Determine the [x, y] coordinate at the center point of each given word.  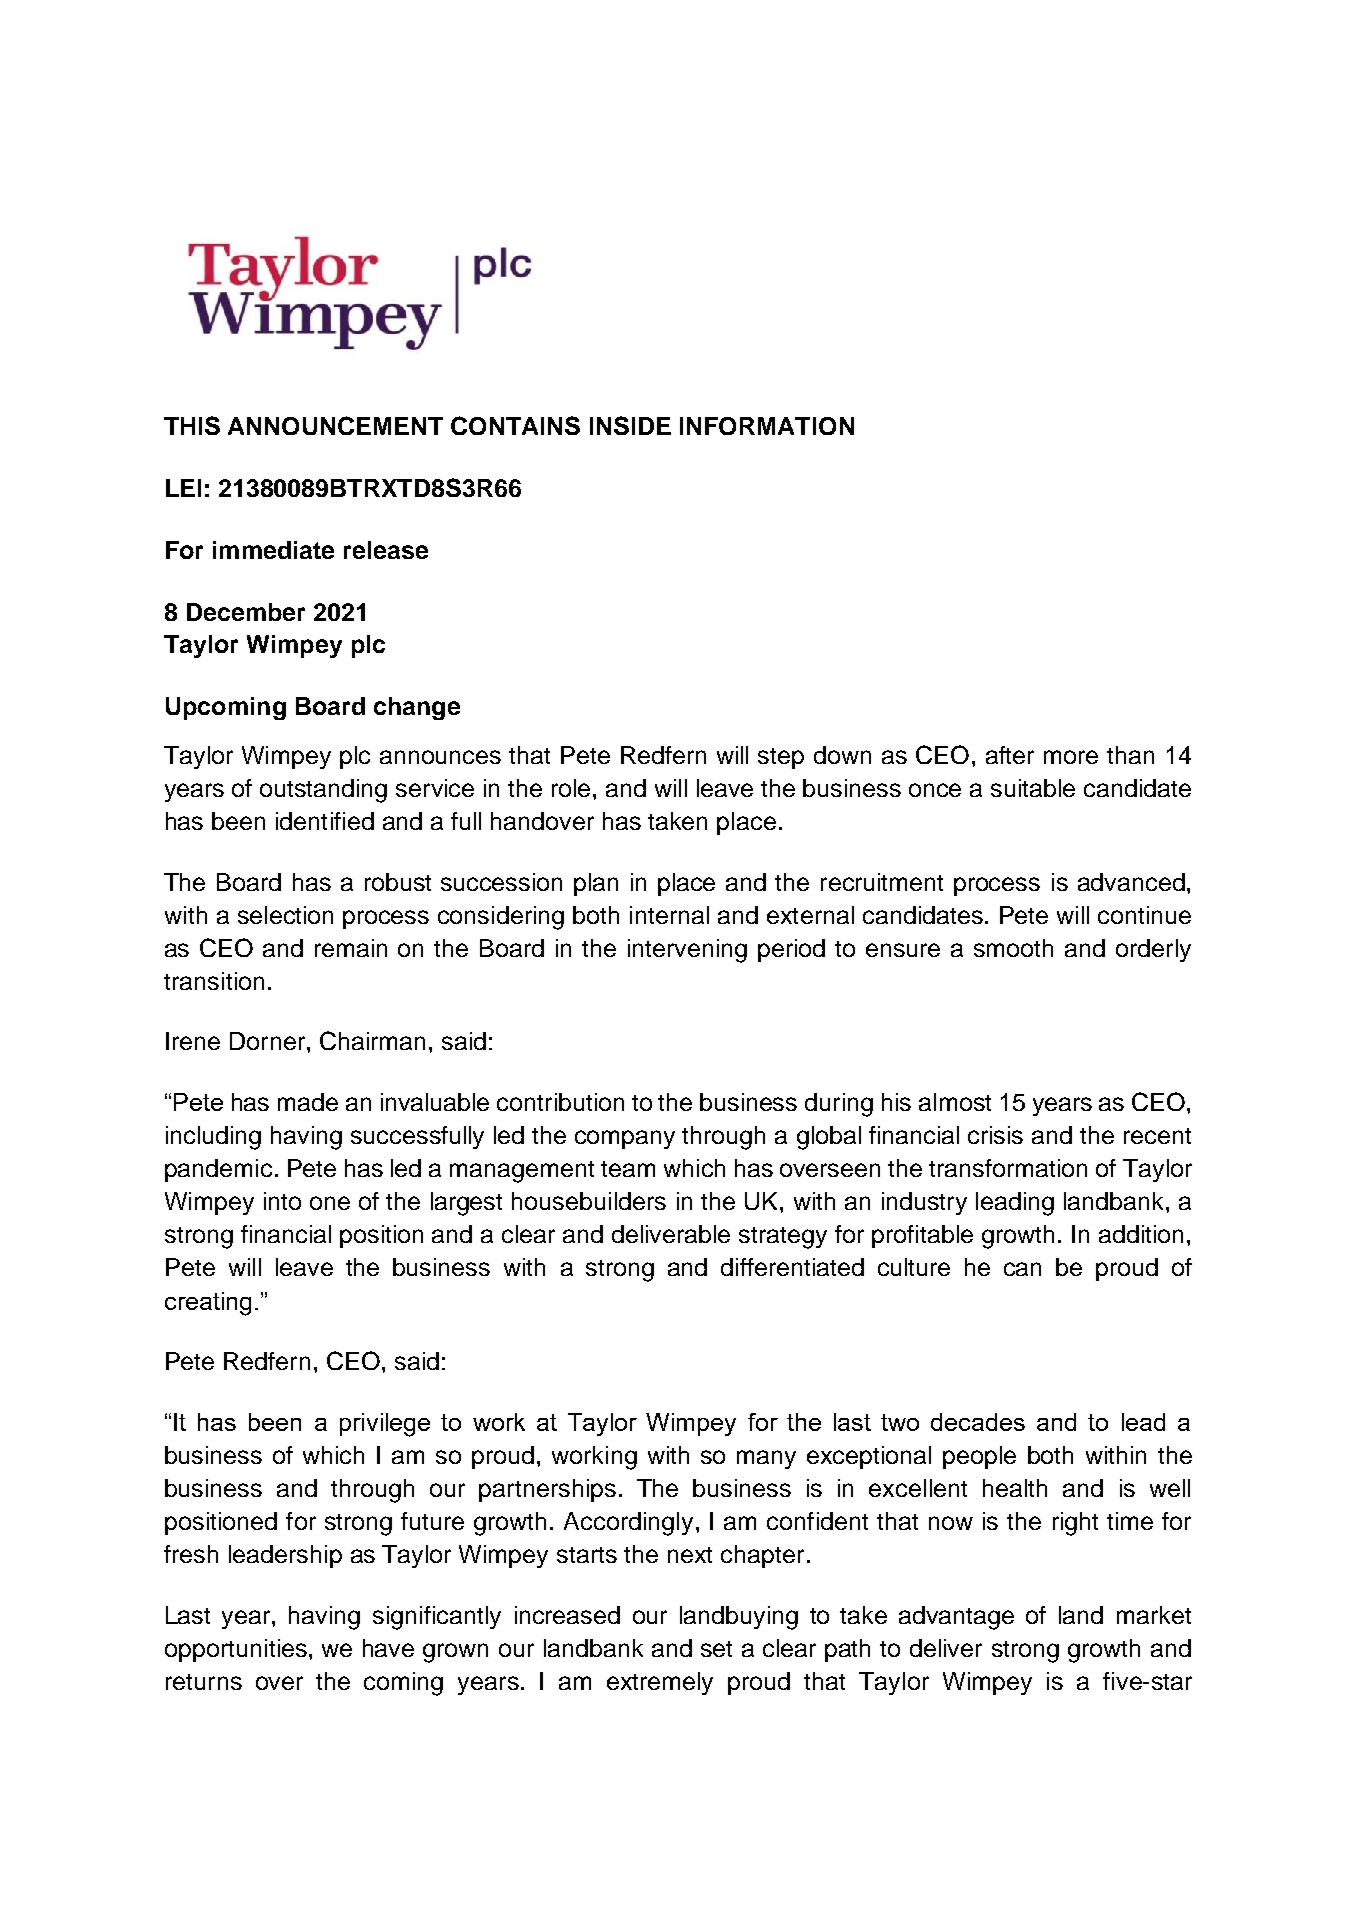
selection [285, 915]
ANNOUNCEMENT [335, 425]
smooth [1013, 948]
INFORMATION [767, 426]
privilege [385, 1425]
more [1071, 757]
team [628, 1169]
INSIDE [630, 425]
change [417, 708]
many [766, 1459]
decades [978, 1422]
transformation [1008, 1168]
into [282, 1201]
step [781, 758]
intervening [687, 951]
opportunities [236, 1650]
